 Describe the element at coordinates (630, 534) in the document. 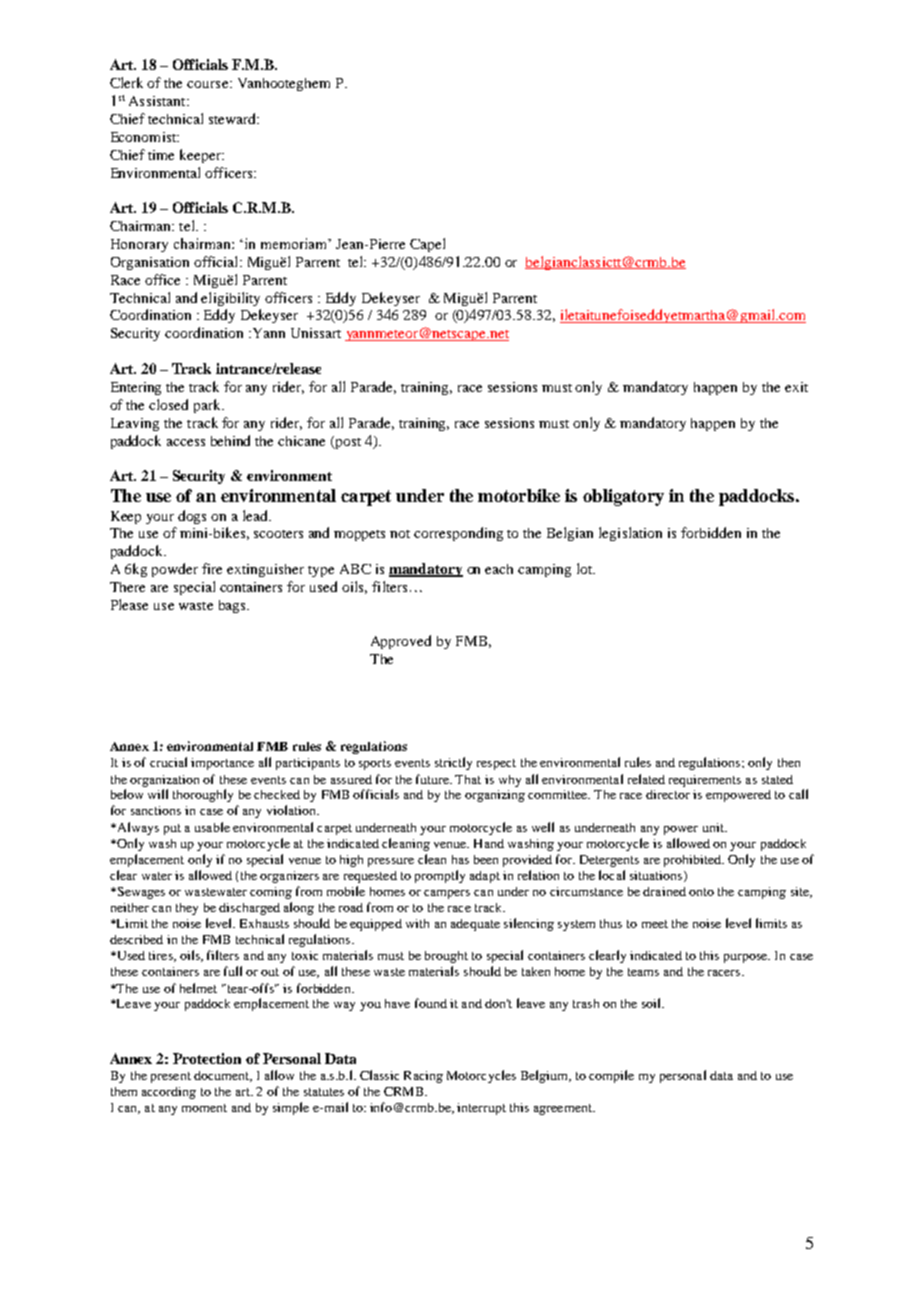

I see `legislation` at that location.
